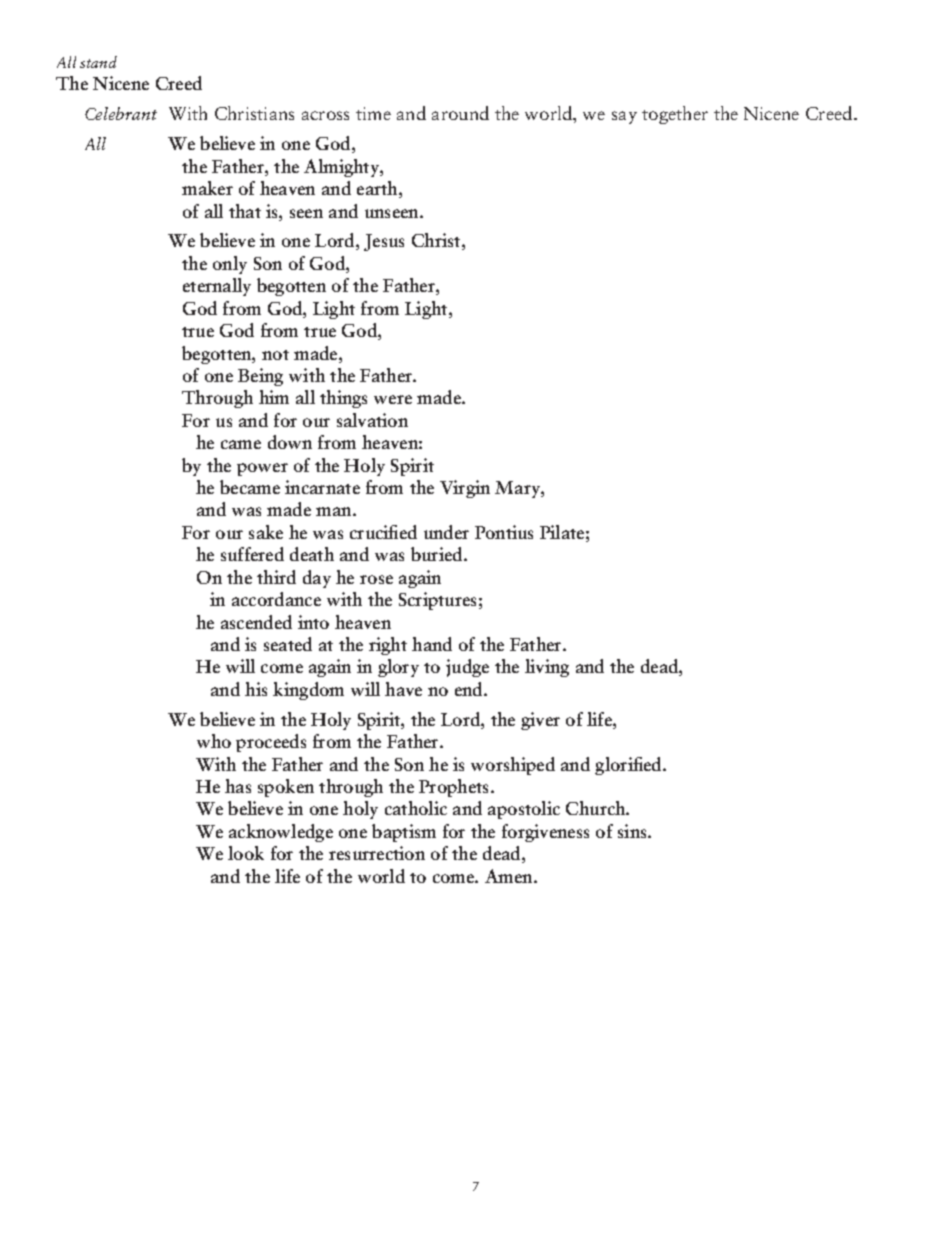 Image resolution: width=952 pixels, height=1233 pixels. Describe the element at coordinates (217, 287) in the page. I see `eternally` at that location.
